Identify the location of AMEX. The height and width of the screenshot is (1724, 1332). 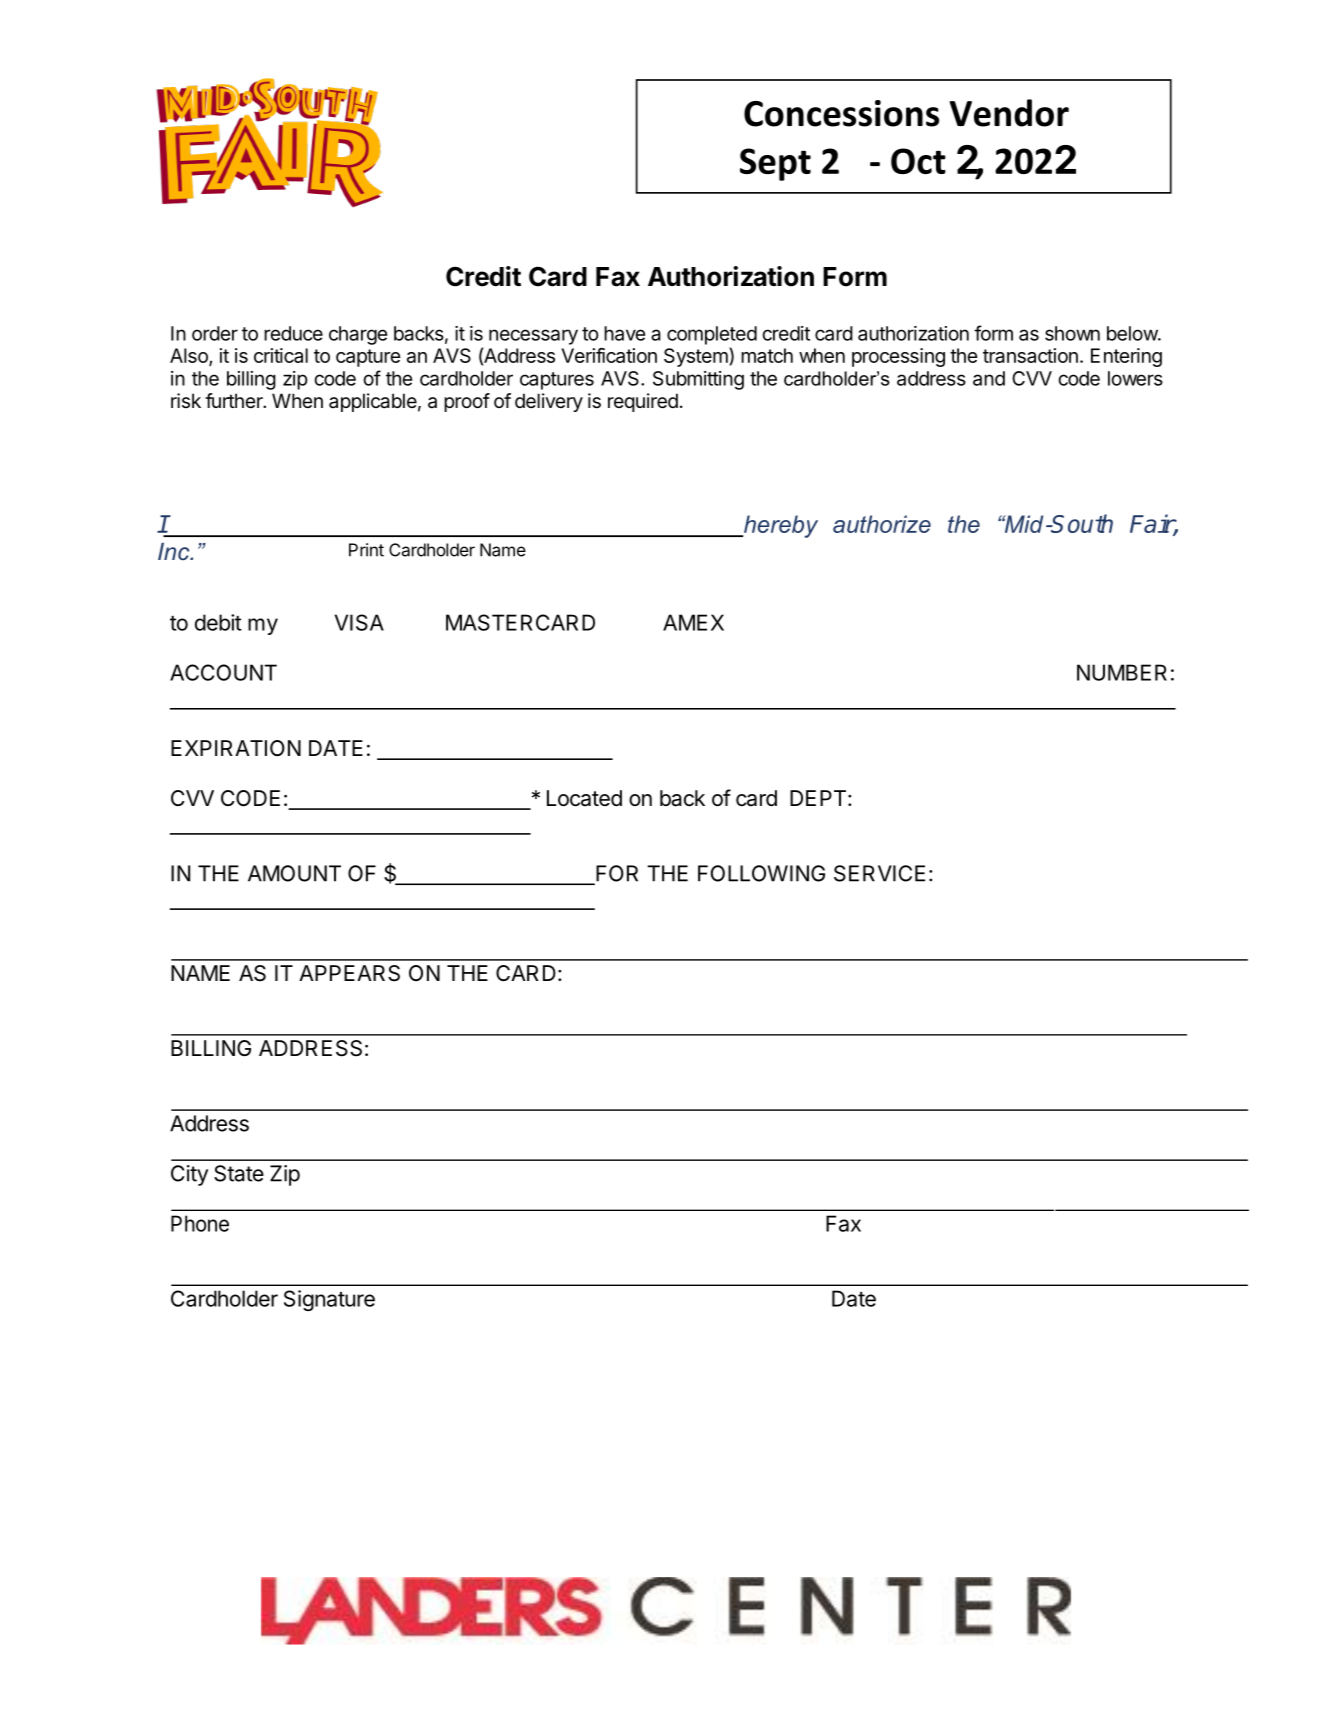
(693, 622).
